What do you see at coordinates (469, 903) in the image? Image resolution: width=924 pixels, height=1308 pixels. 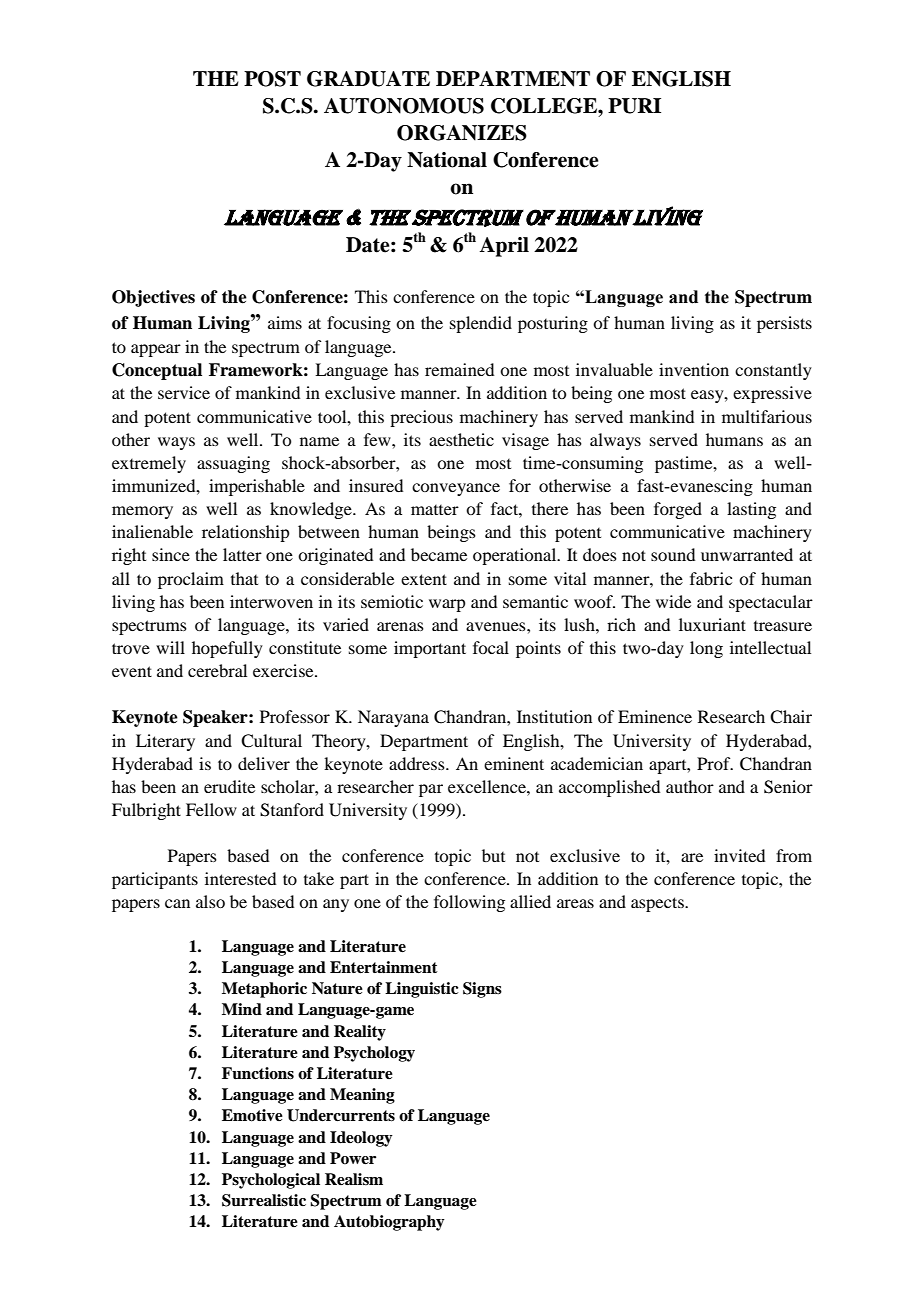 I see `following` at bounding box center [469, 903].
